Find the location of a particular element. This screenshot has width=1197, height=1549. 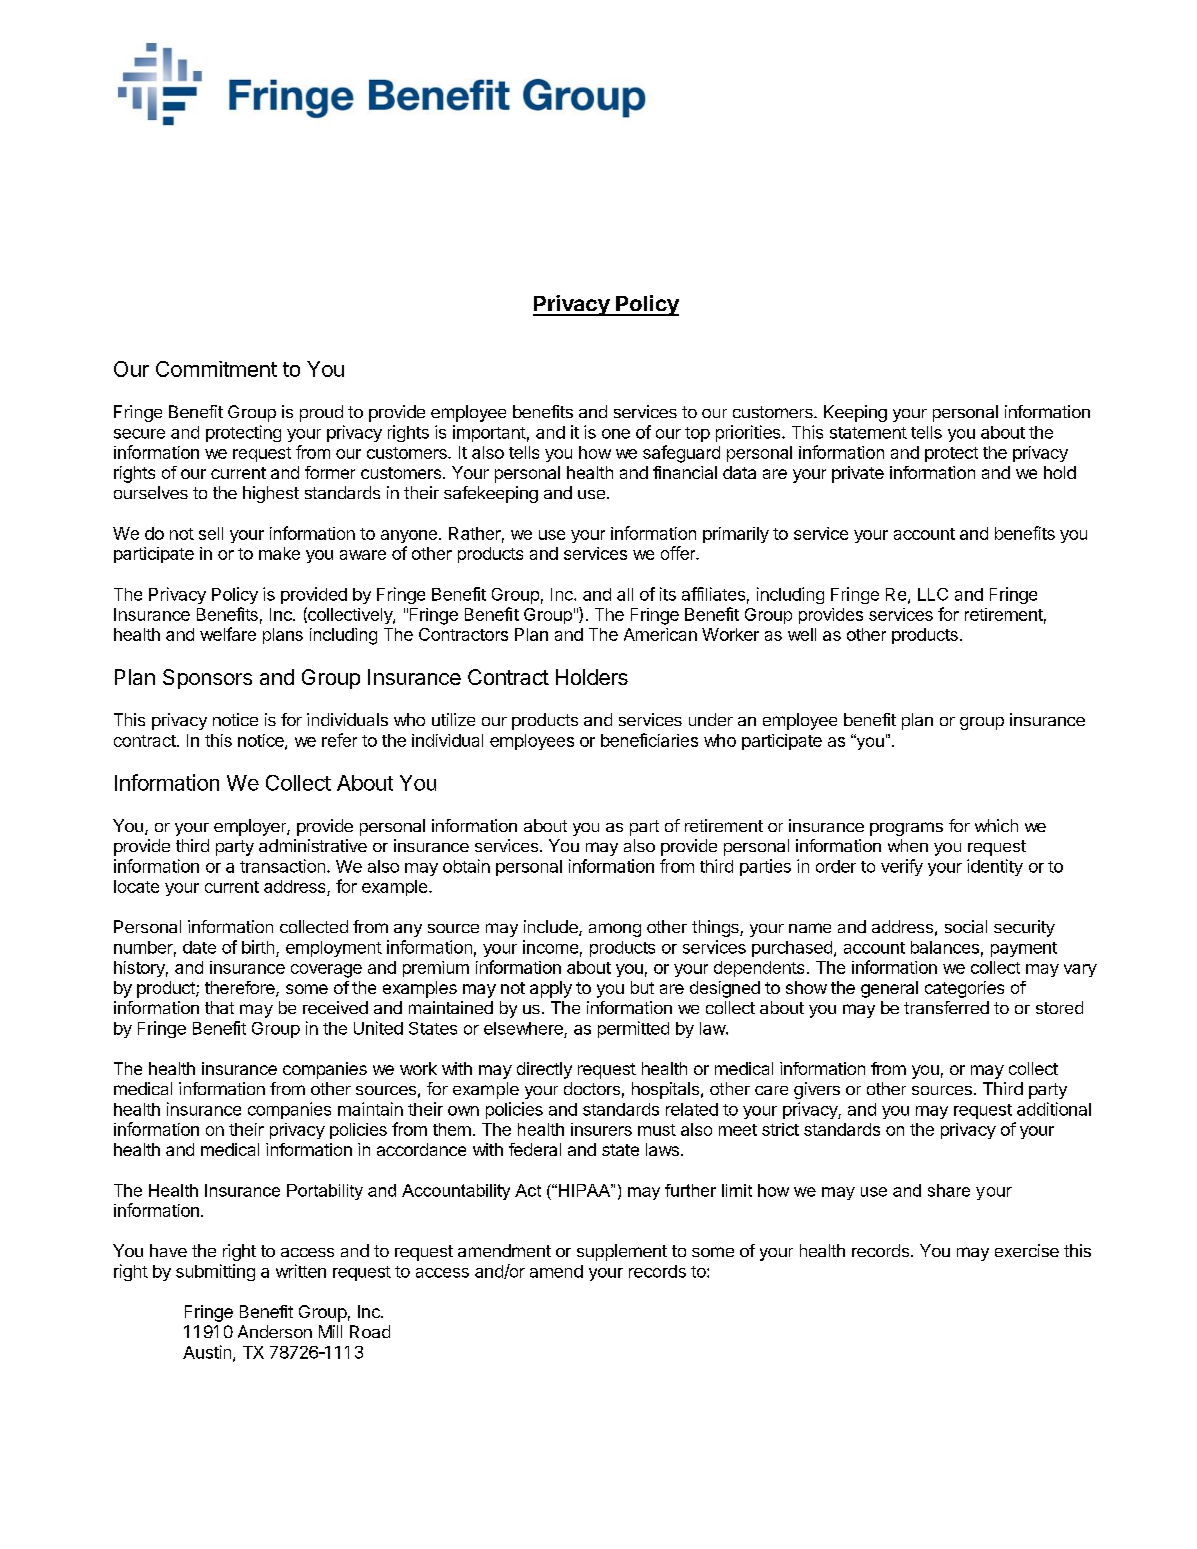

Anderson is located at coordinates (275, 1331).
